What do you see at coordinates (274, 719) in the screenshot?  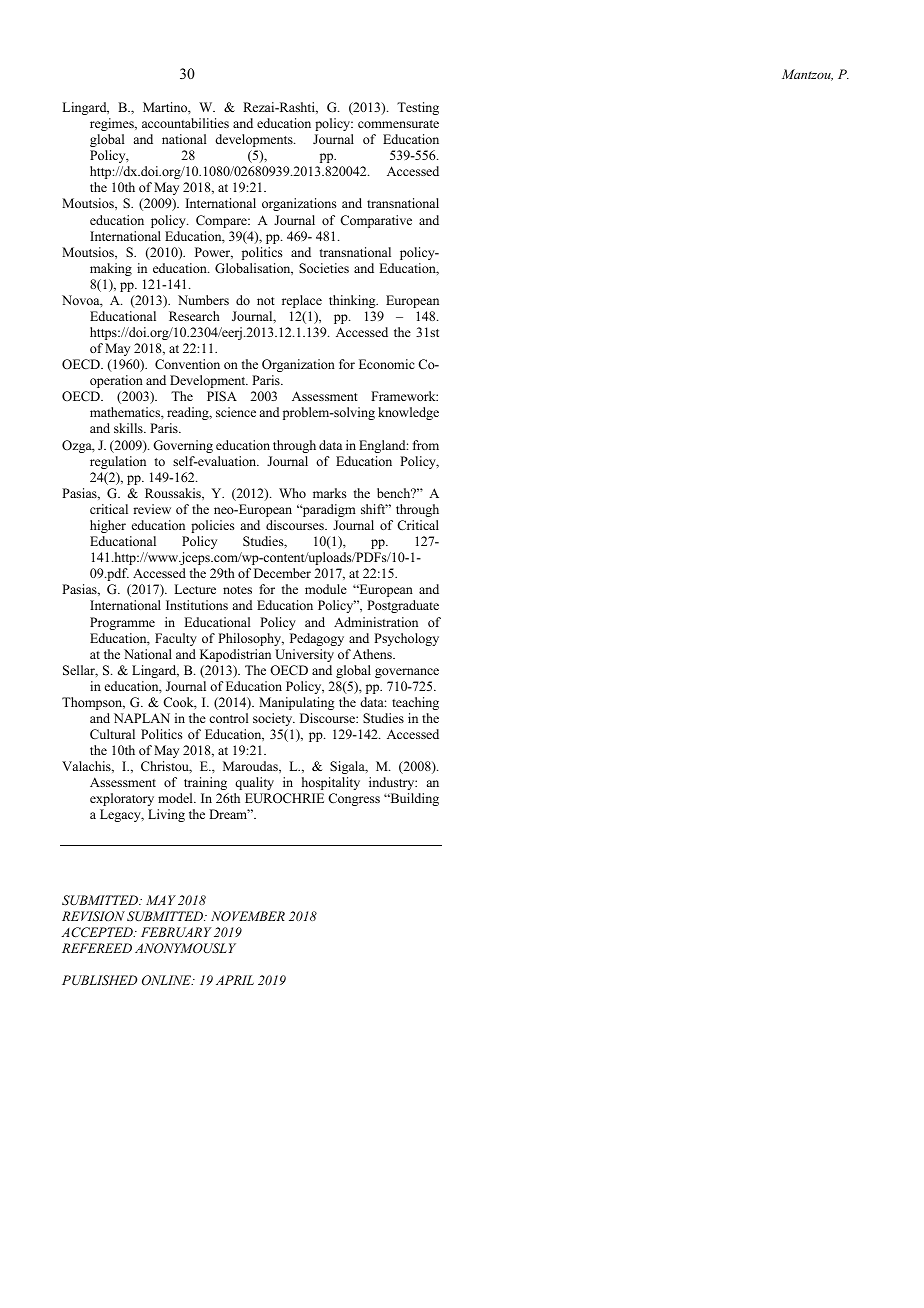 I see `society` at bounding box center [274, 719].
